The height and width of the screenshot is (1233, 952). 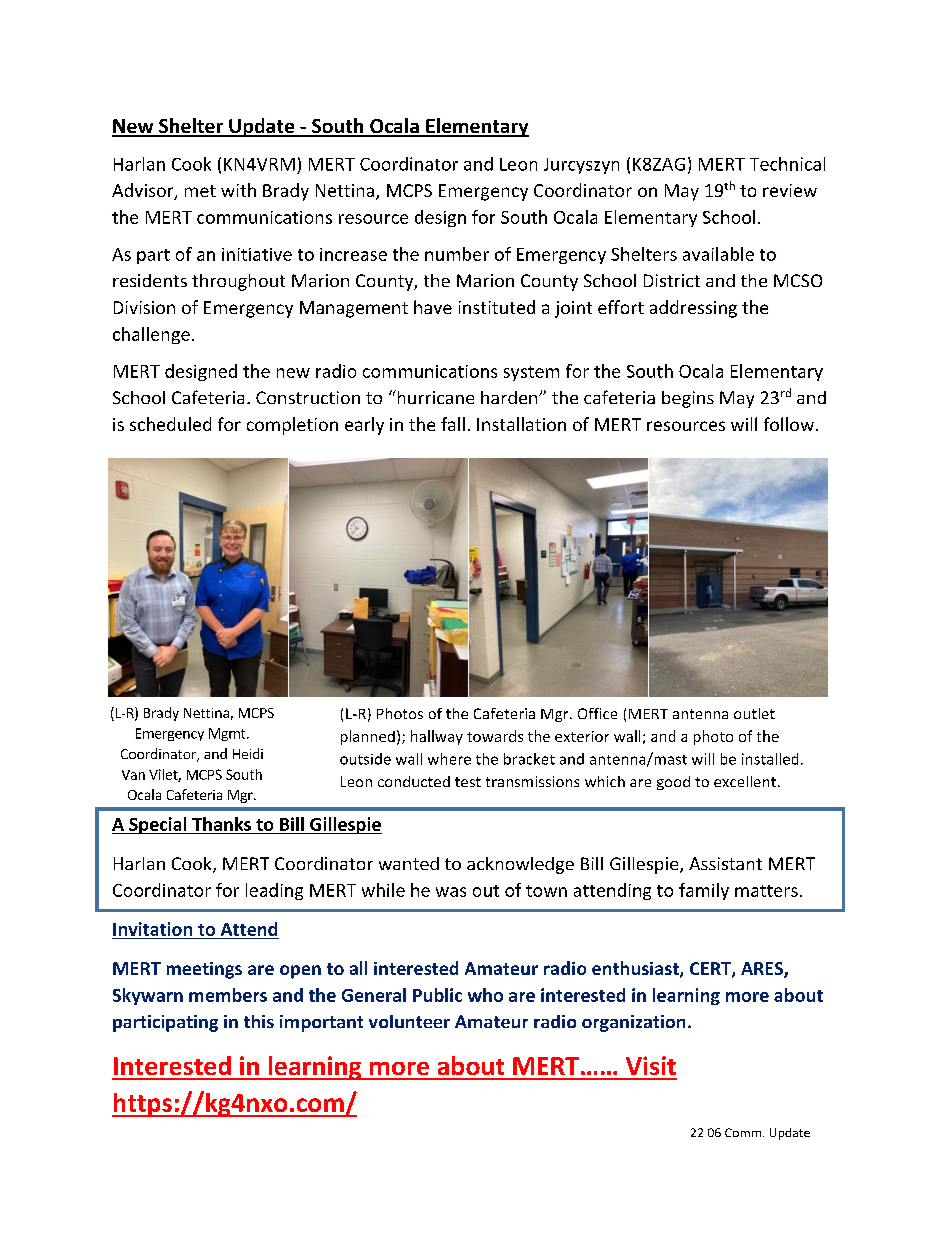 I want to click on outlet, so click(x=754, y=713).
